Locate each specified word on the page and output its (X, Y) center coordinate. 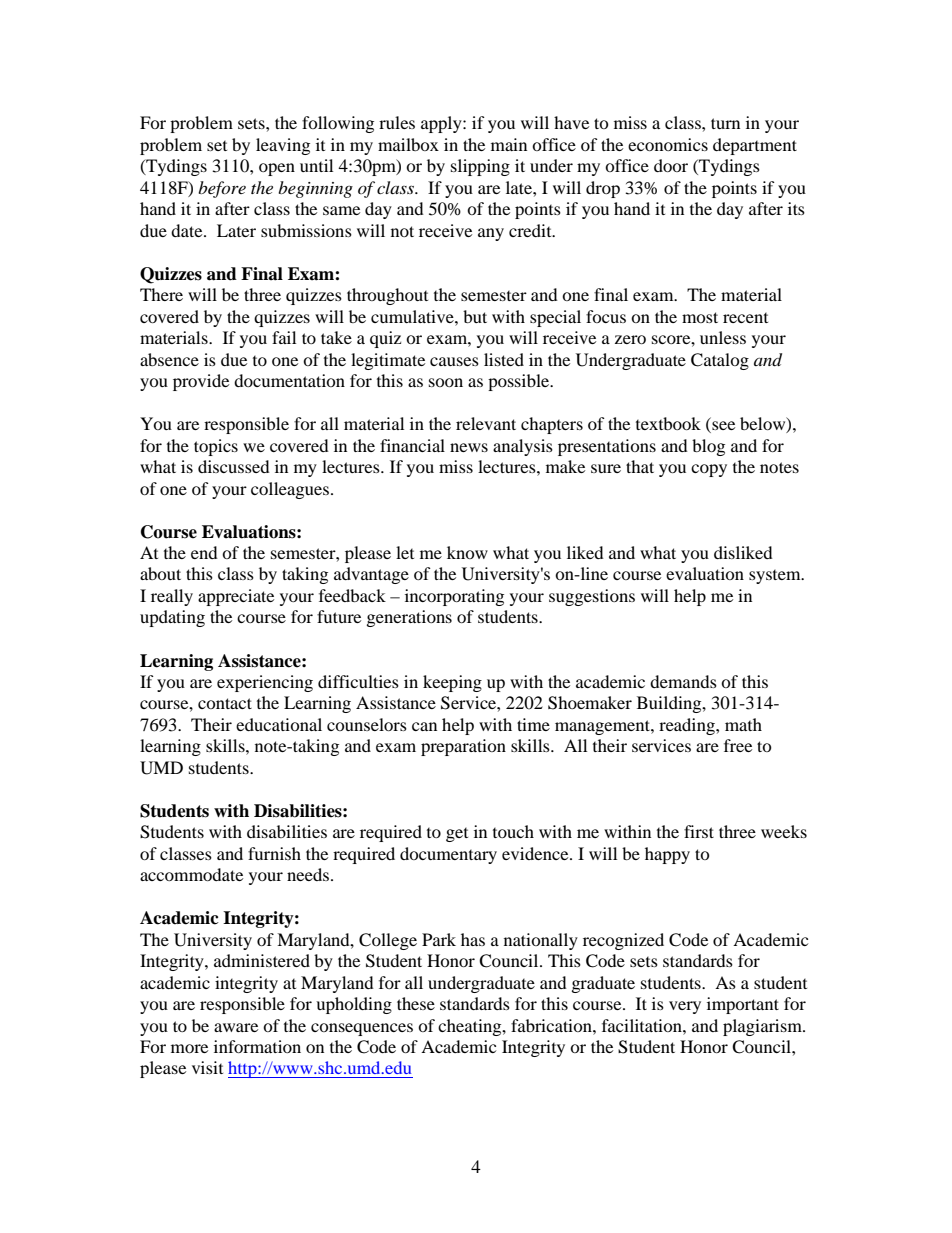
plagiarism (763, 1027)
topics (216, 447)
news (469, 447)
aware (236, 1027)
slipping (480, 167)
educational (279, 724)
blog (708, 447)
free (738, 745)
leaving (283, 146)
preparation (463, 747)
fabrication (552, 1025)
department (755, 146)
